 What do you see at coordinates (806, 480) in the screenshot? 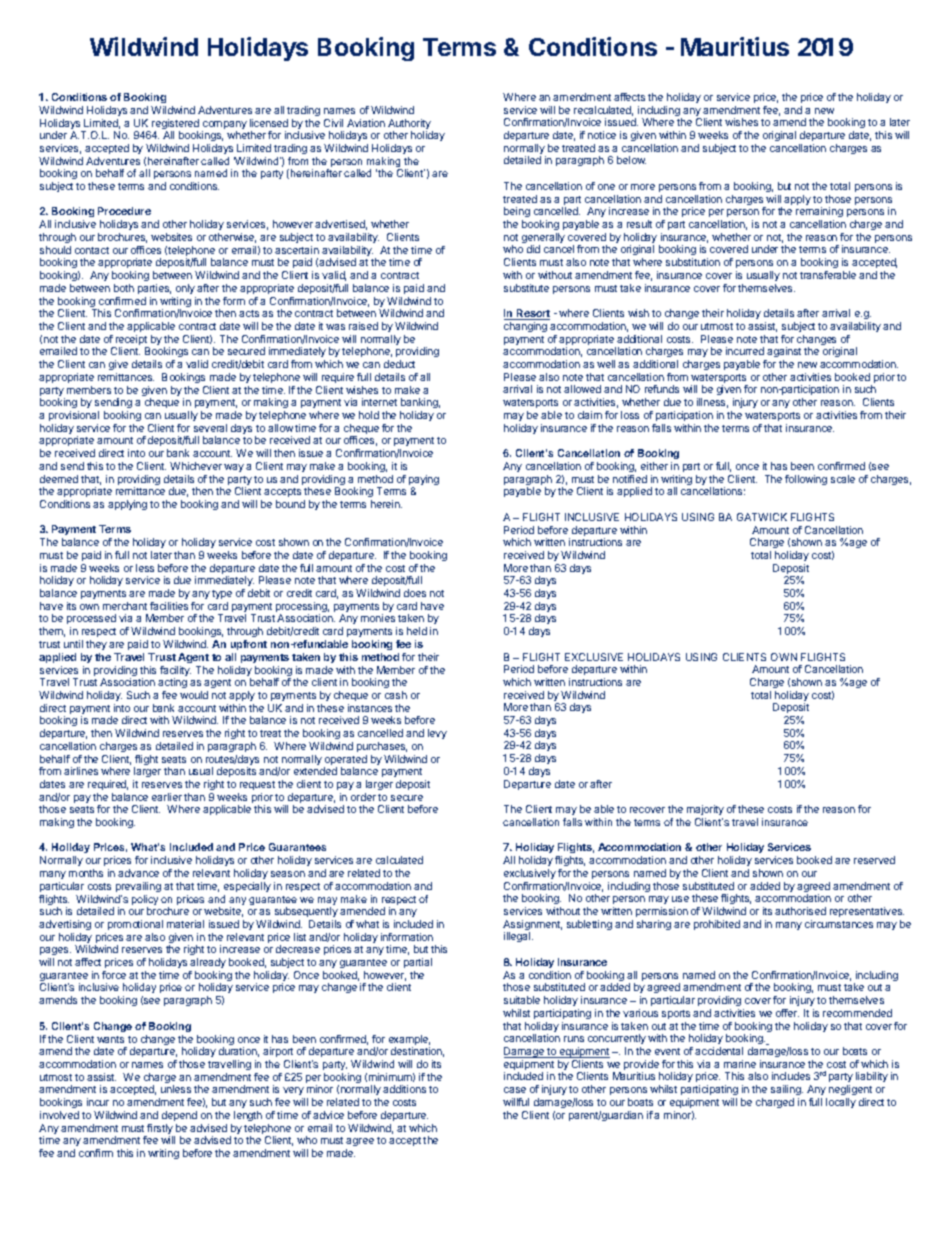
I see `following` at bounding box center [806, 480].
